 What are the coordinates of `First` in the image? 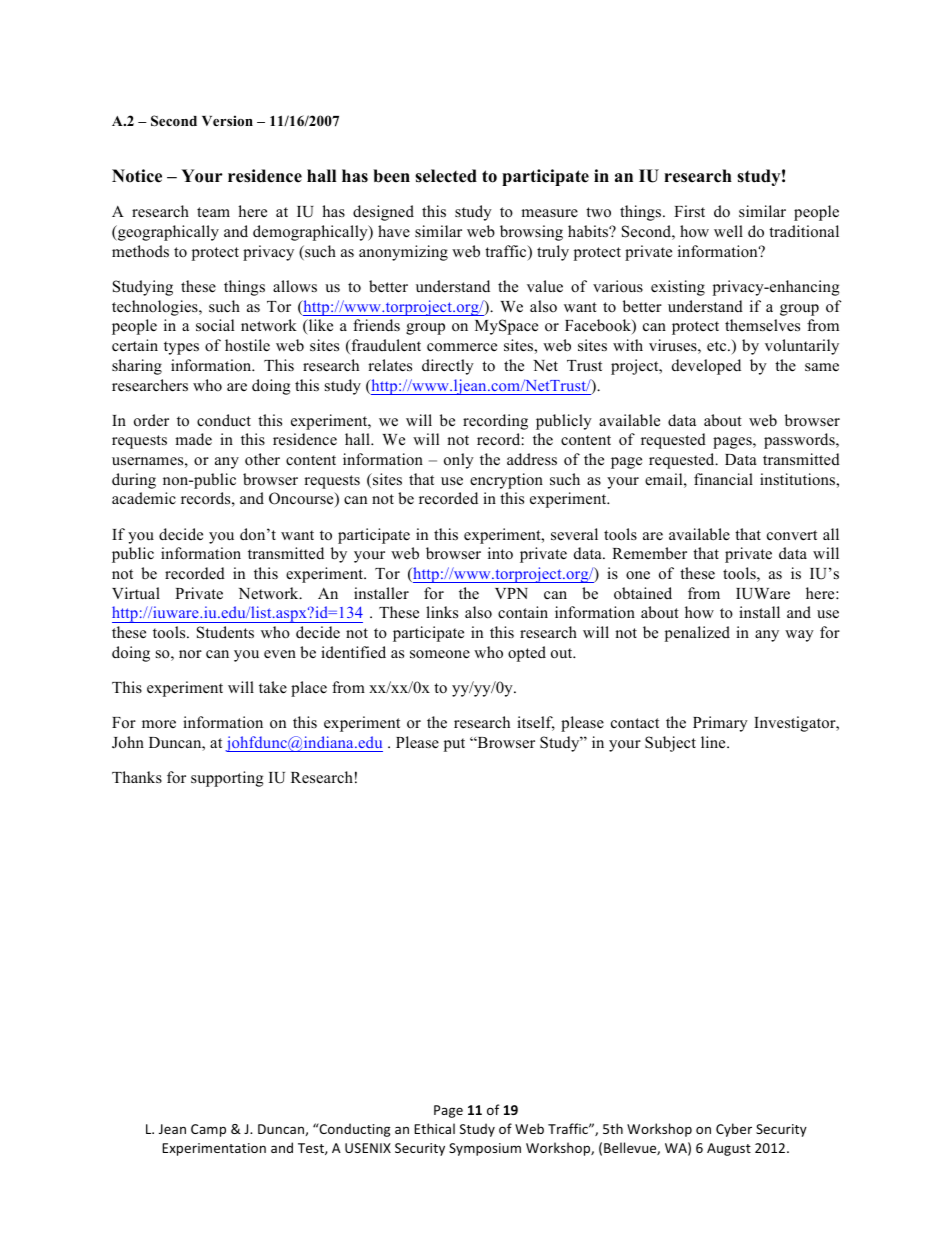 It's located at (689, 211).
